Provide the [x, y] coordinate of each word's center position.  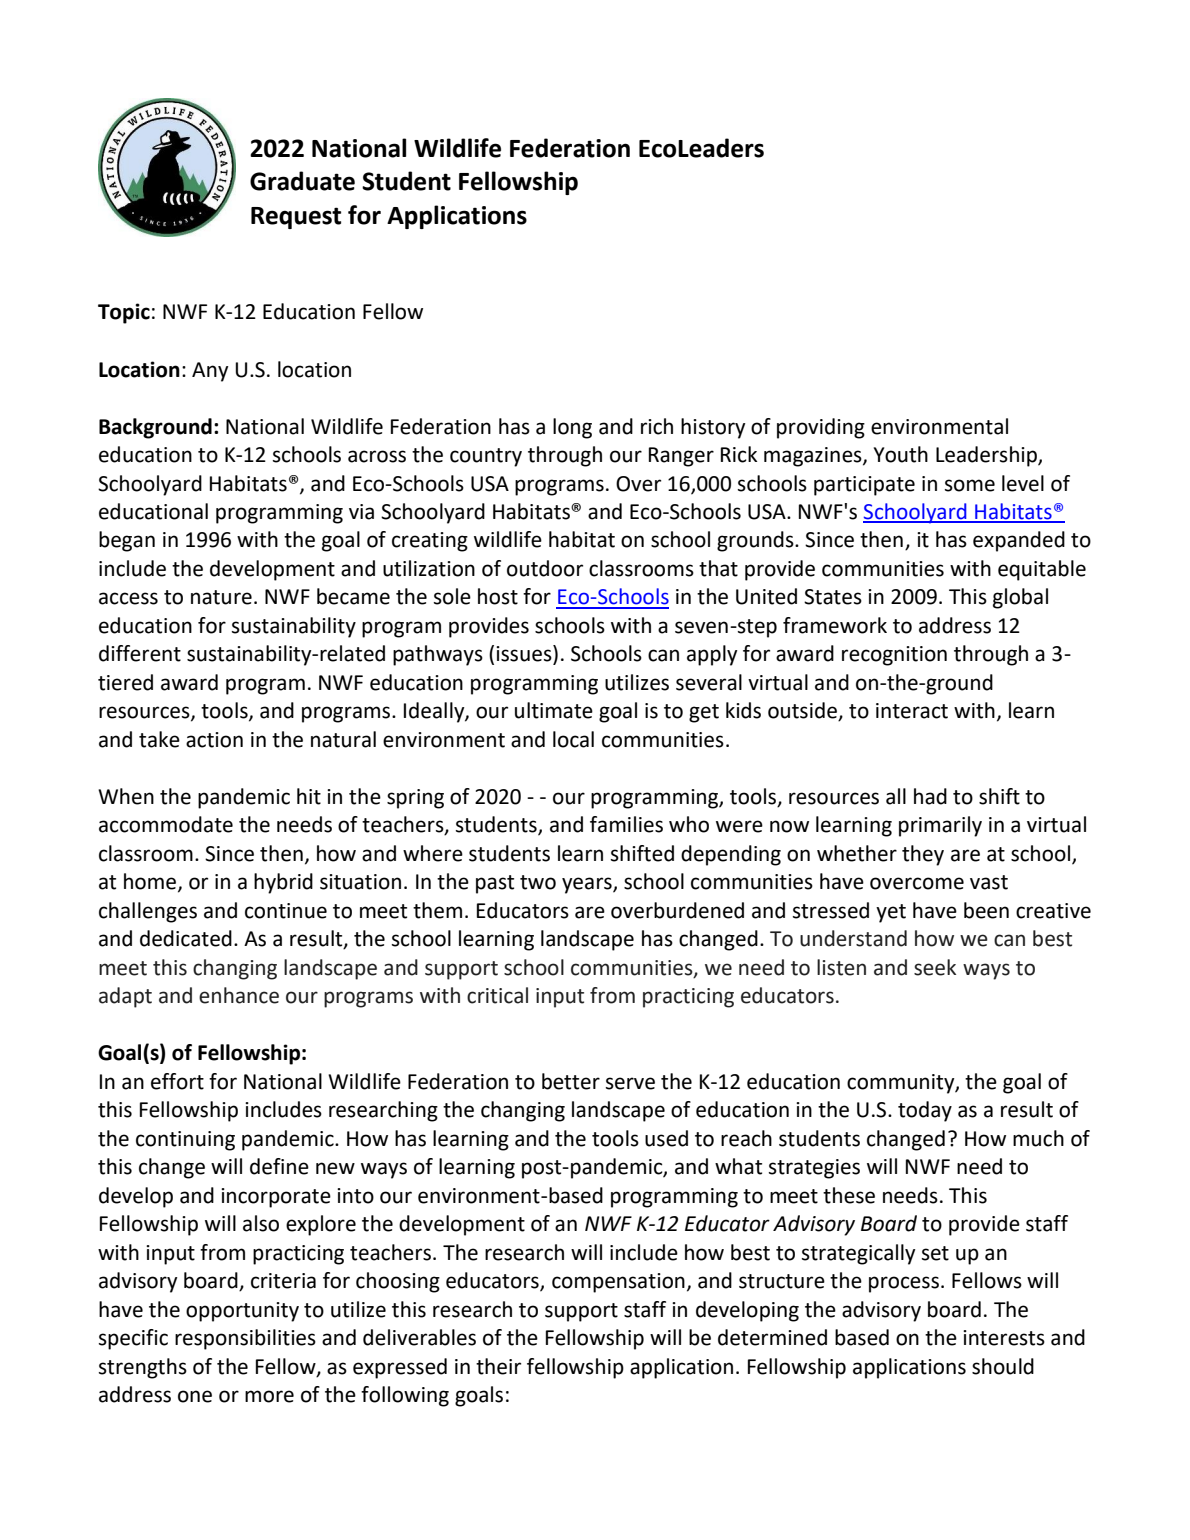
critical [497, 995]
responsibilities [245, 1339]
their [498, 1366]
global [1020, 598]
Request [296, 218]
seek [935, 967]
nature [221, 597]
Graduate [302, 181]
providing [821, 428]
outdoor [545, 568]
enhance [239, 995]
